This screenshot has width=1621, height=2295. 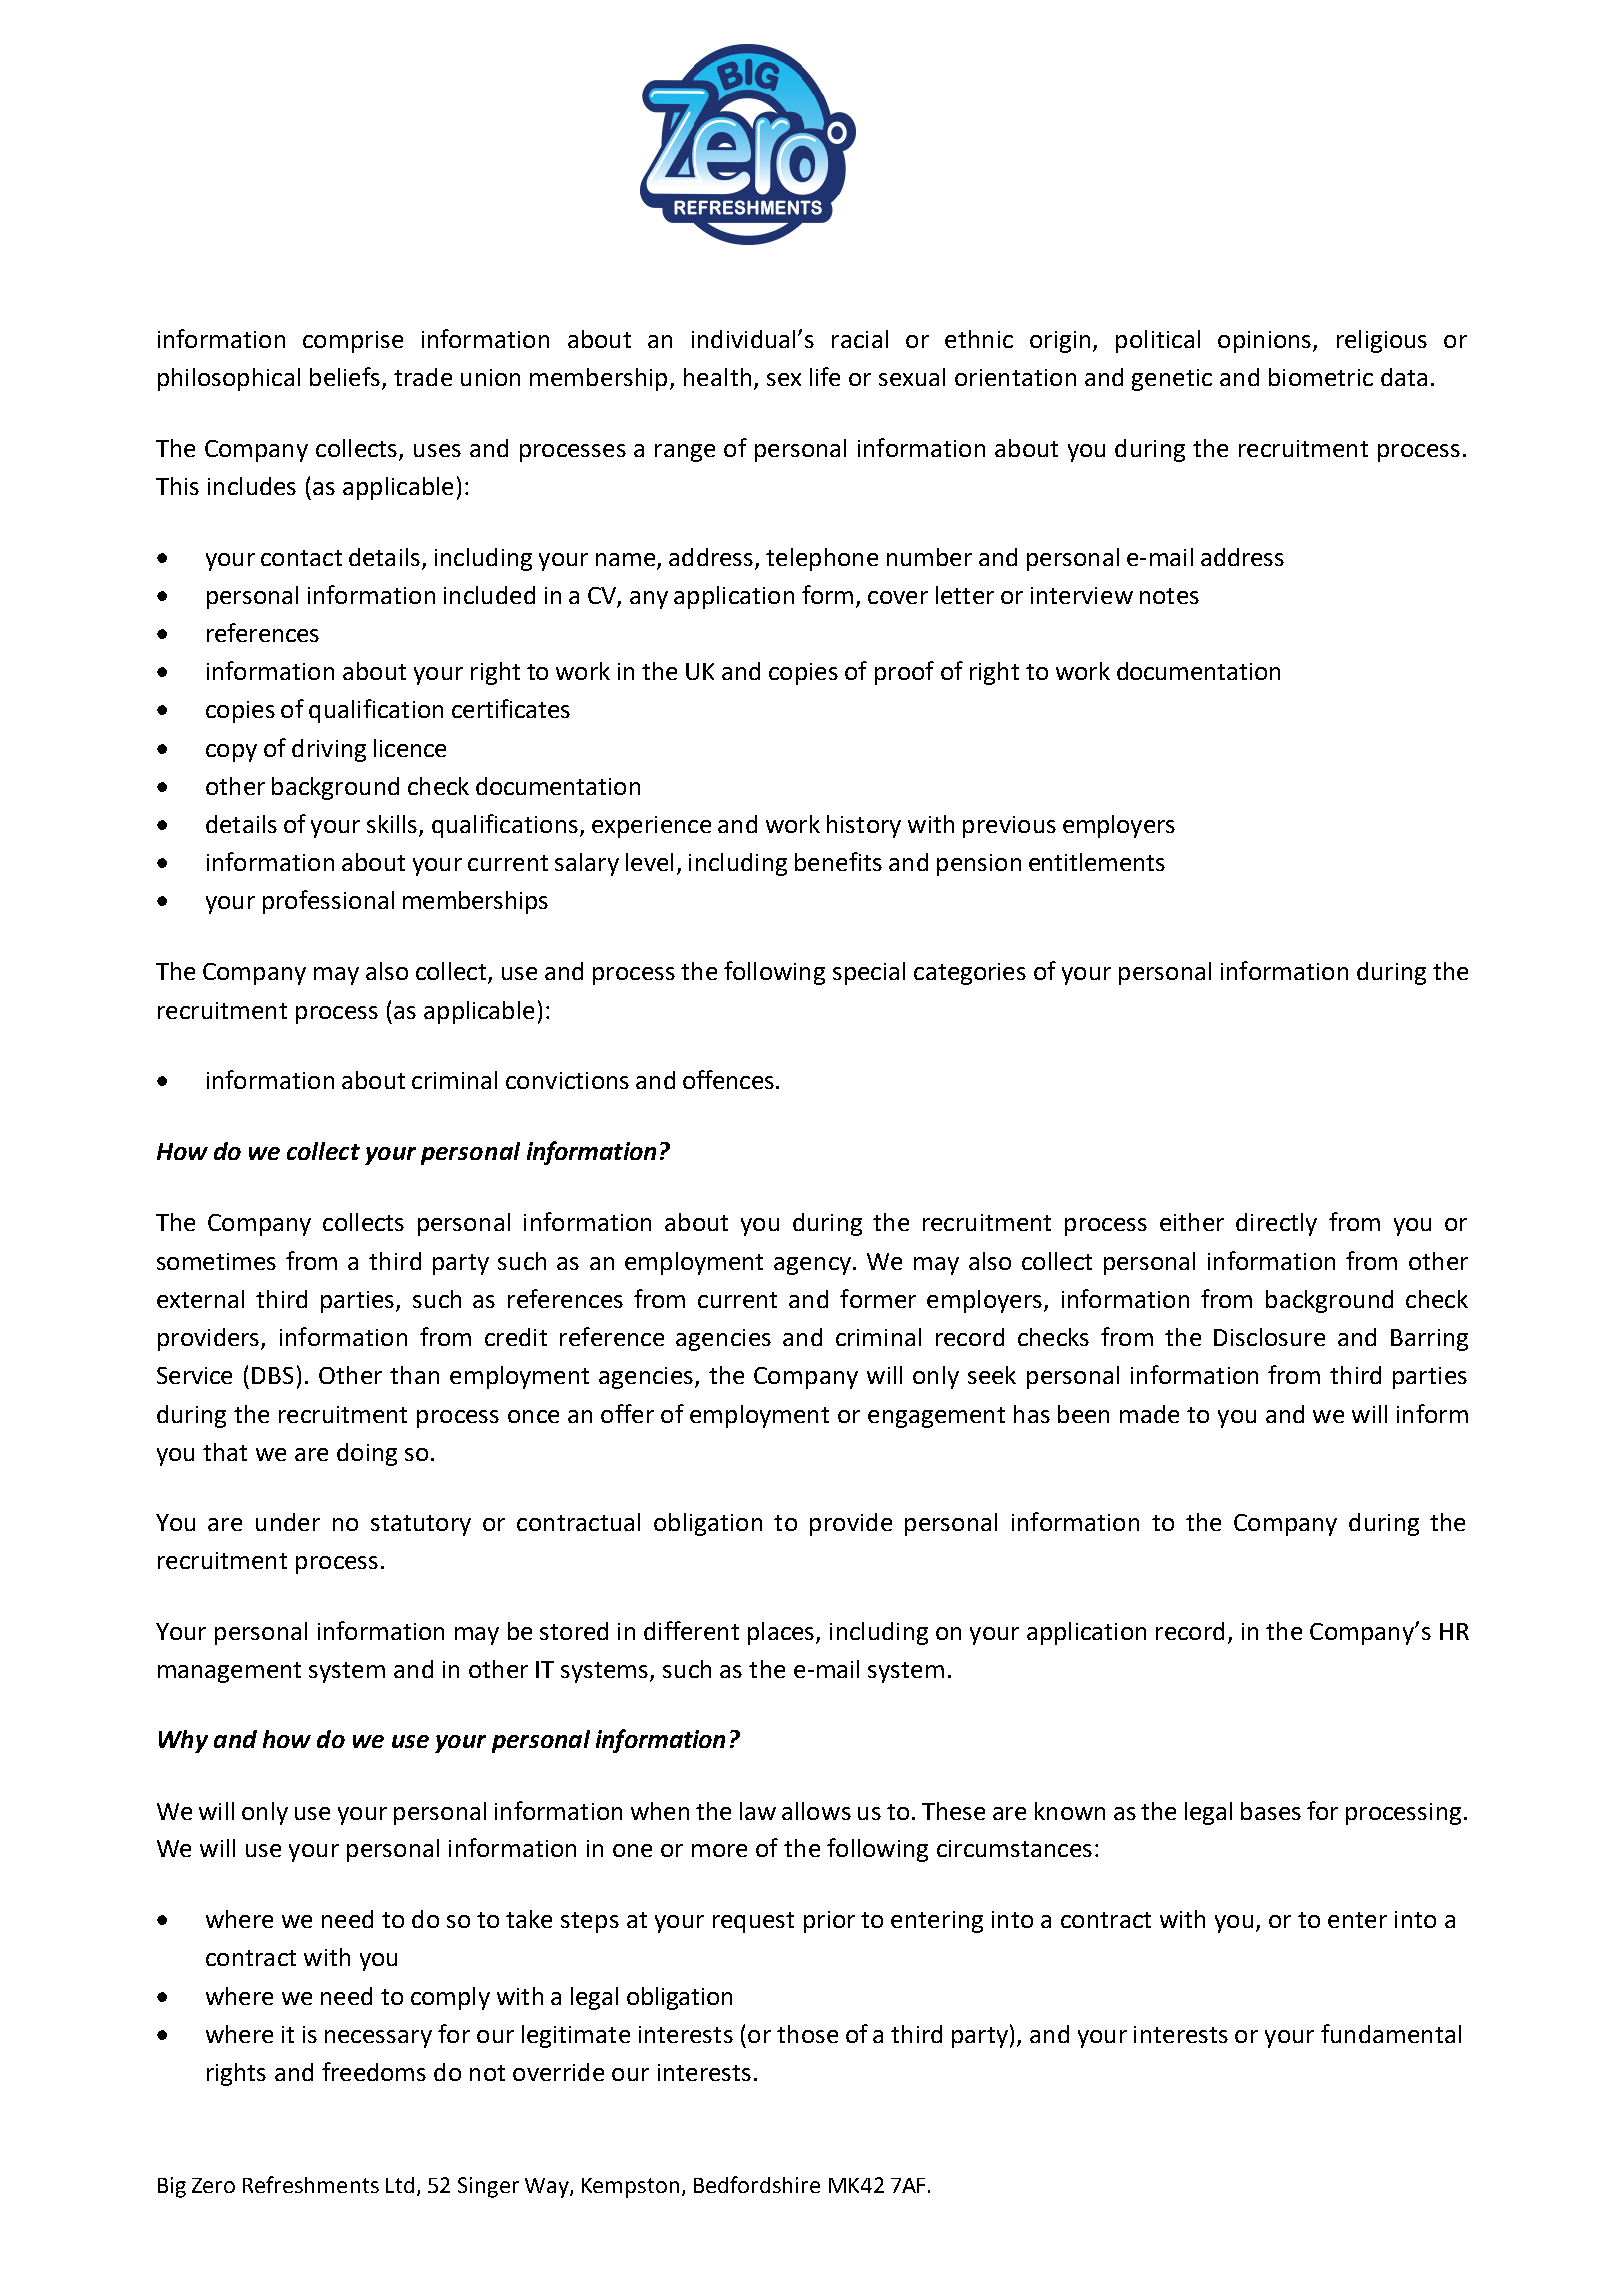 I want to click on sometimes, so click(x=216, y=1261).
